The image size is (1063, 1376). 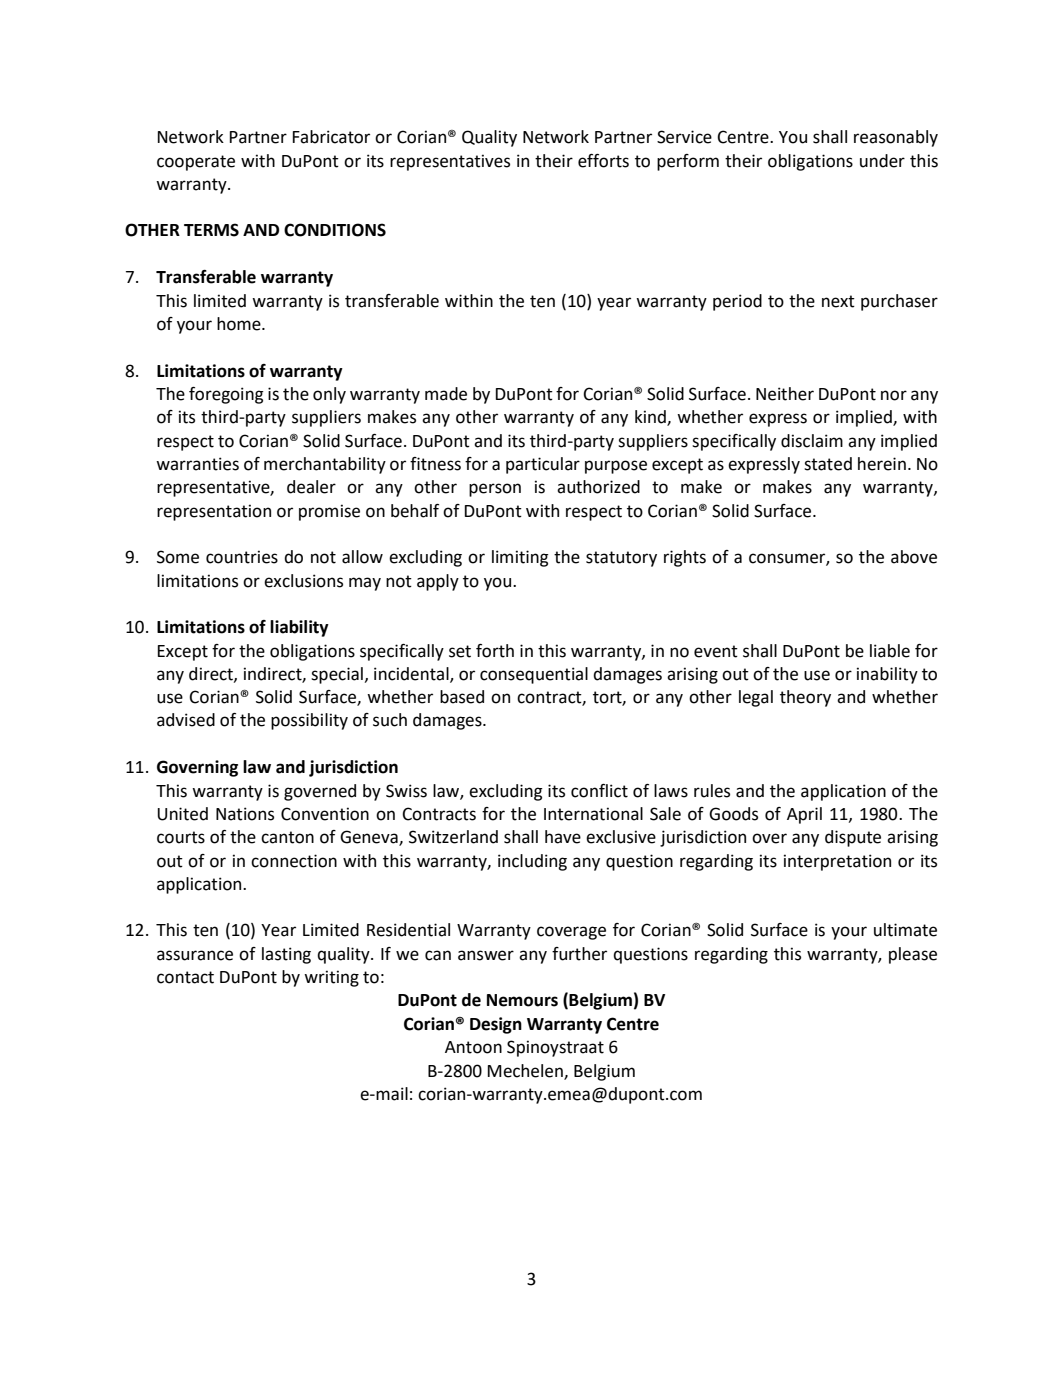 I want to click on consequential, so click(x=534, y=675).
